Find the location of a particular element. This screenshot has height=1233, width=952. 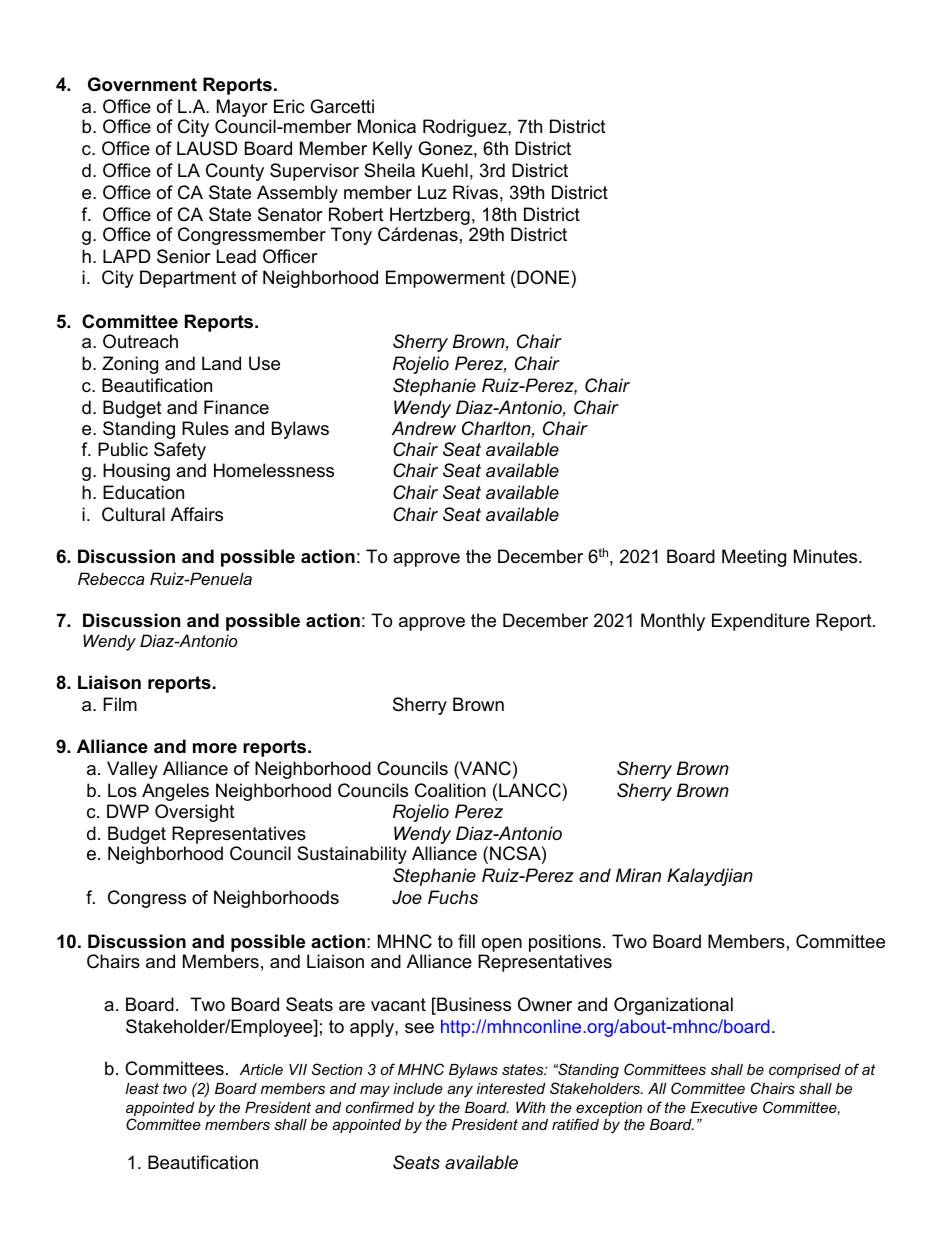

Meeting is located at coordinates (754, 558).
